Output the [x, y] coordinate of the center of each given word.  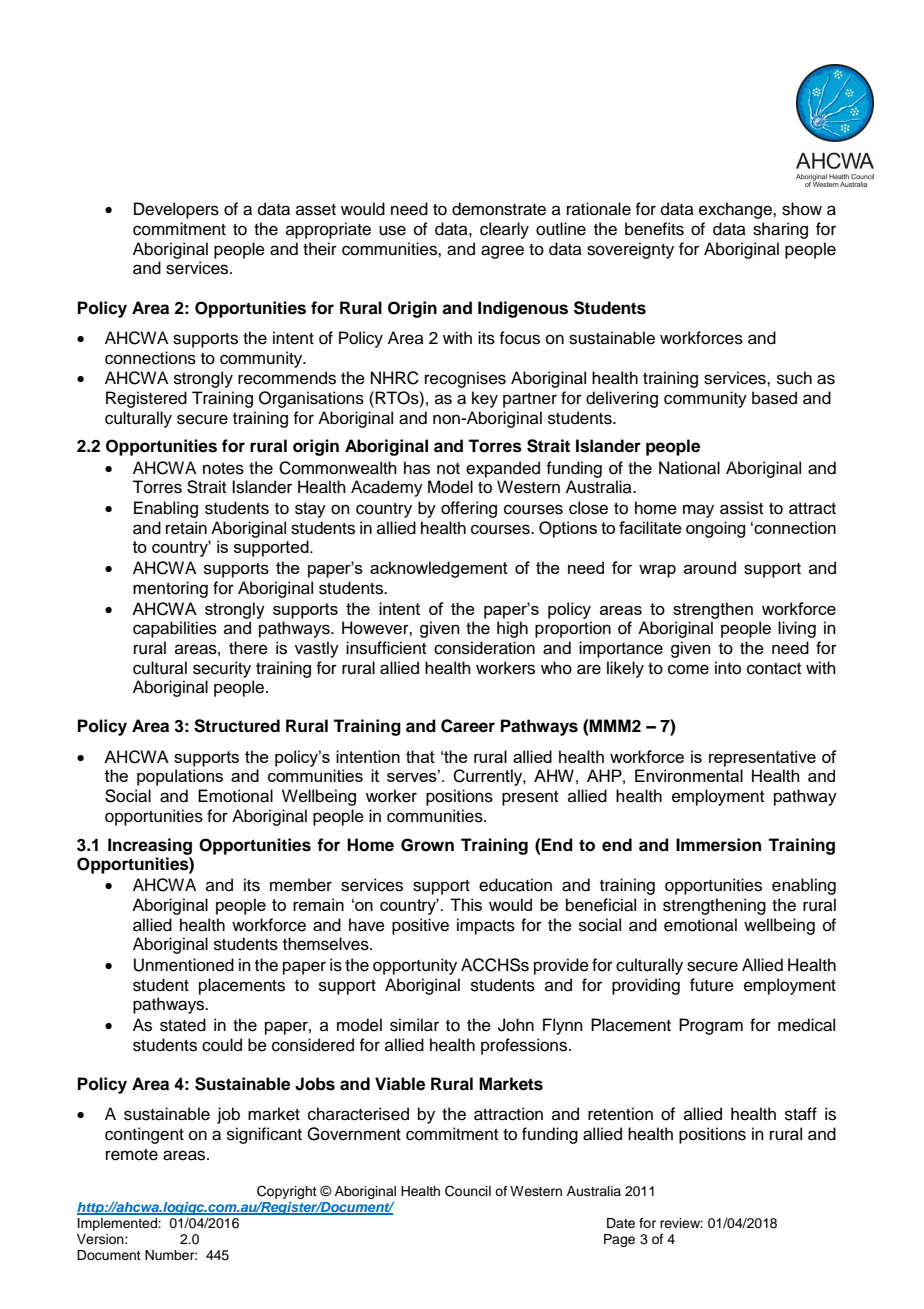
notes [223, 469]
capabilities [175, 629]
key [485, 399]
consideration [484, 648]
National [689, 468]
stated [183, 1025]
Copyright [287, 1192]
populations [180, 777]
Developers [176, 210]
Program [711, 1026]
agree [502, 252]
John [516, 1025]
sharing [780, 230]
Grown [427, 845]
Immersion [718, 845]
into [728, 668]
